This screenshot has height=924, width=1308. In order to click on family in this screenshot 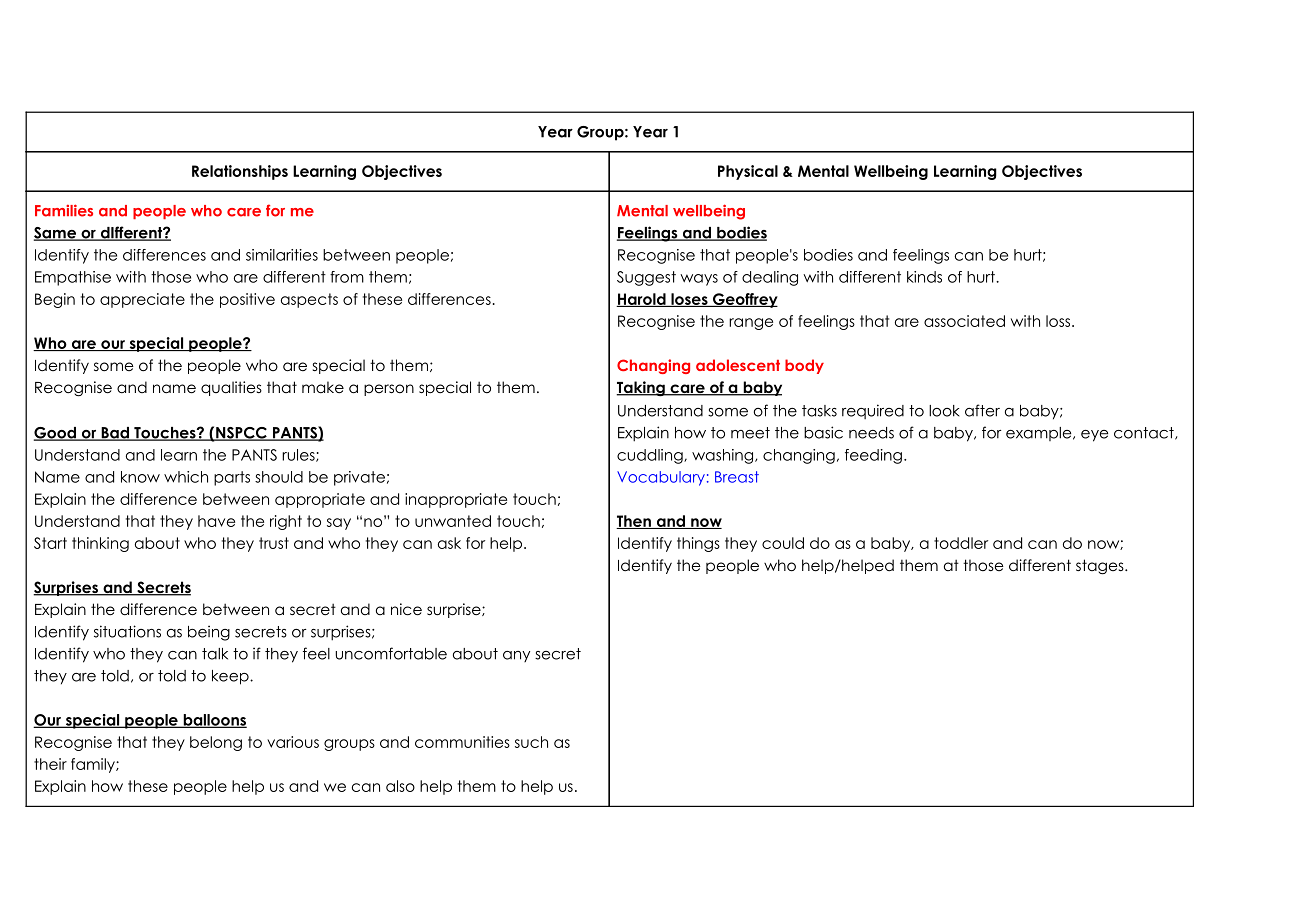, I will do `click(94, 765)`.
